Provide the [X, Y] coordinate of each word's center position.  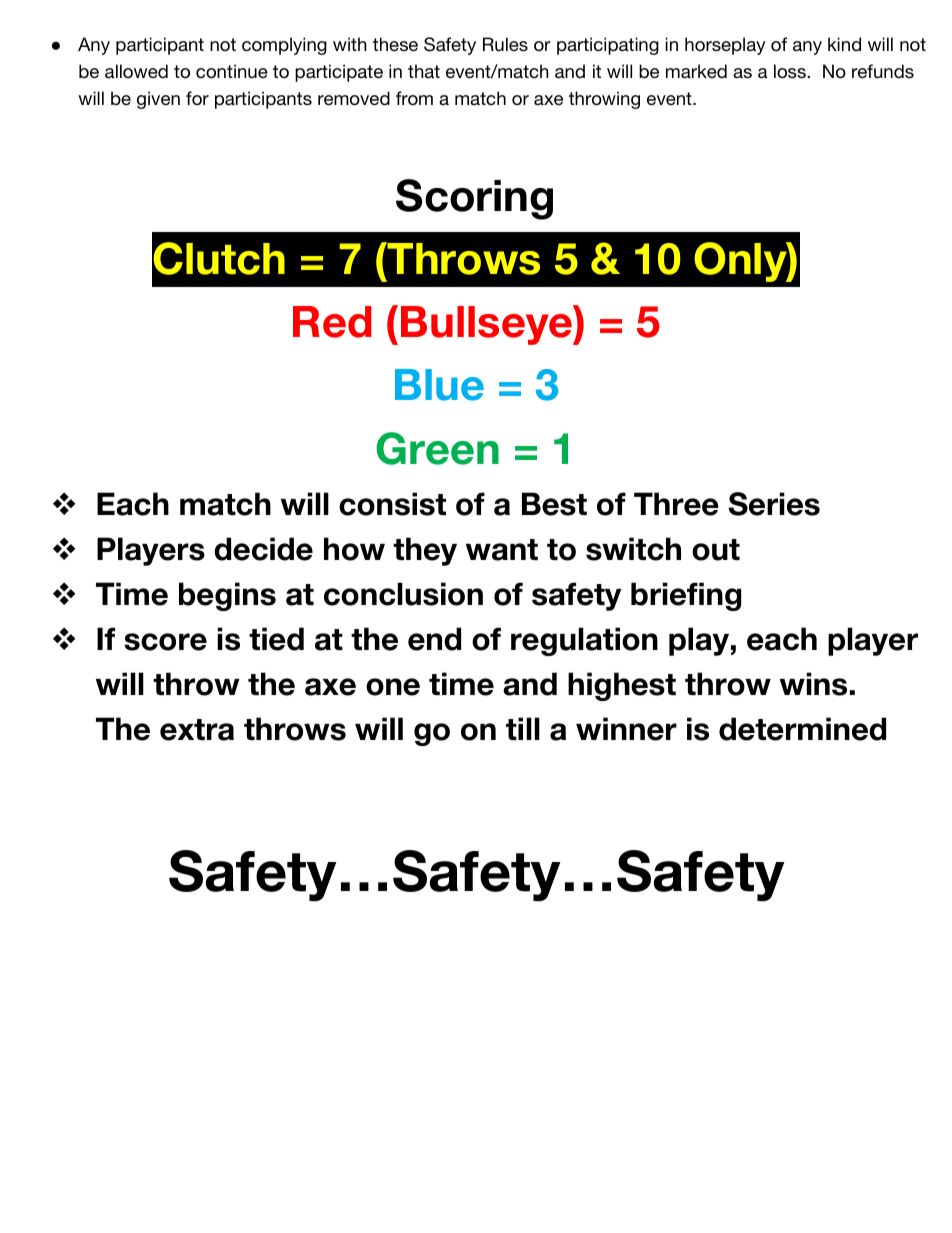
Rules [505, 44]
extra [197, 730]
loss [791, 71]
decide [263, 549]
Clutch [219, 258]
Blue [439, 385]
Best [554, 504]
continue [232, 71]
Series [774, 504]
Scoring [474, 199]
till [523, 728]
